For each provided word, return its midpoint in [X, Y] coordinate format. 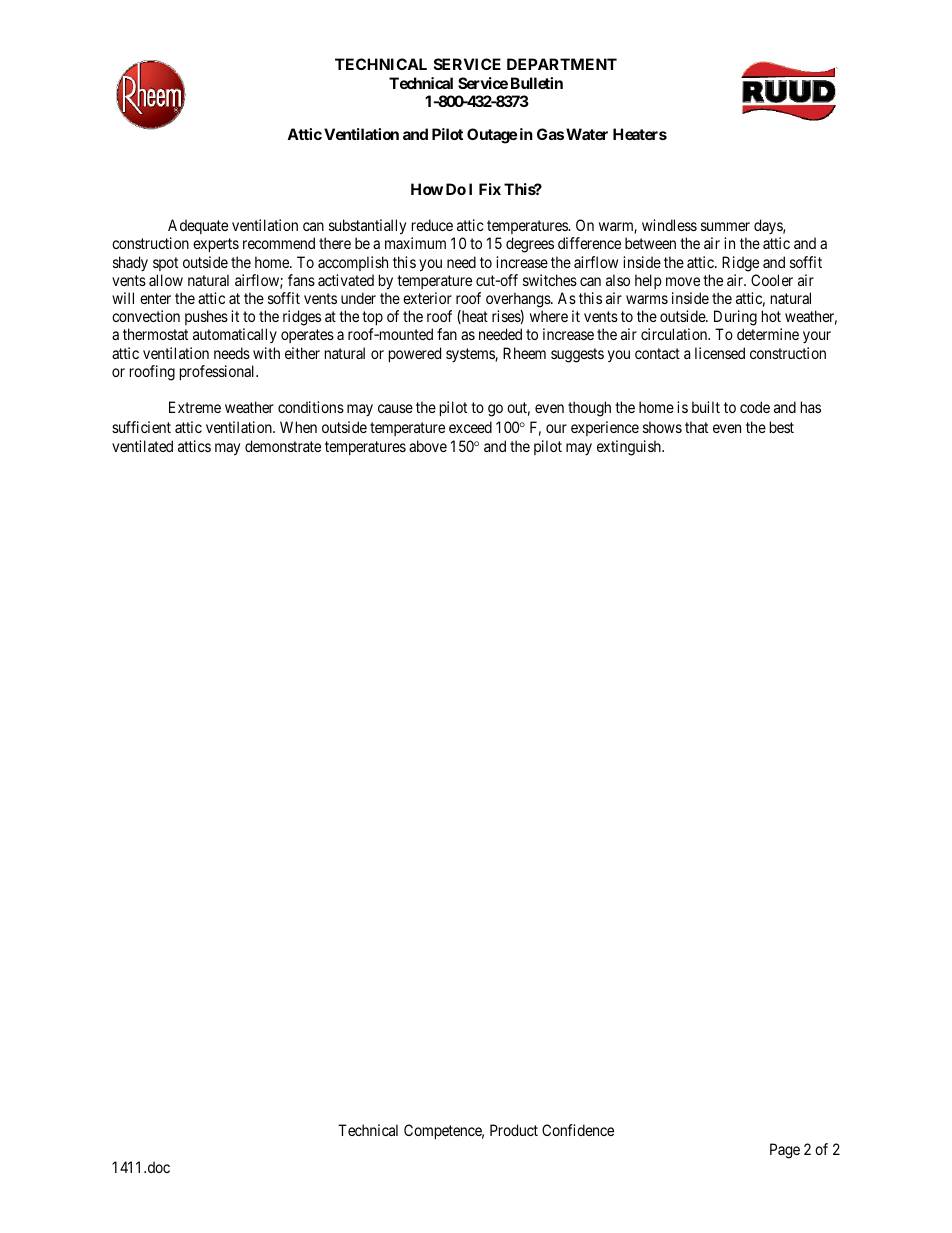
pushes [206, 317]
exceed [470, 427]
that [696, 427]
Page [785, 1151]
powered [415, 354]
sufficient [141, 427]
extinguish [630, 448]
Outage [492, 136]
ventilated [142, 446]
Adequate [198, 226]
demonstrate [283, 446]
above [428, 446]
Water [587, 134]
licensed [720, 353]
